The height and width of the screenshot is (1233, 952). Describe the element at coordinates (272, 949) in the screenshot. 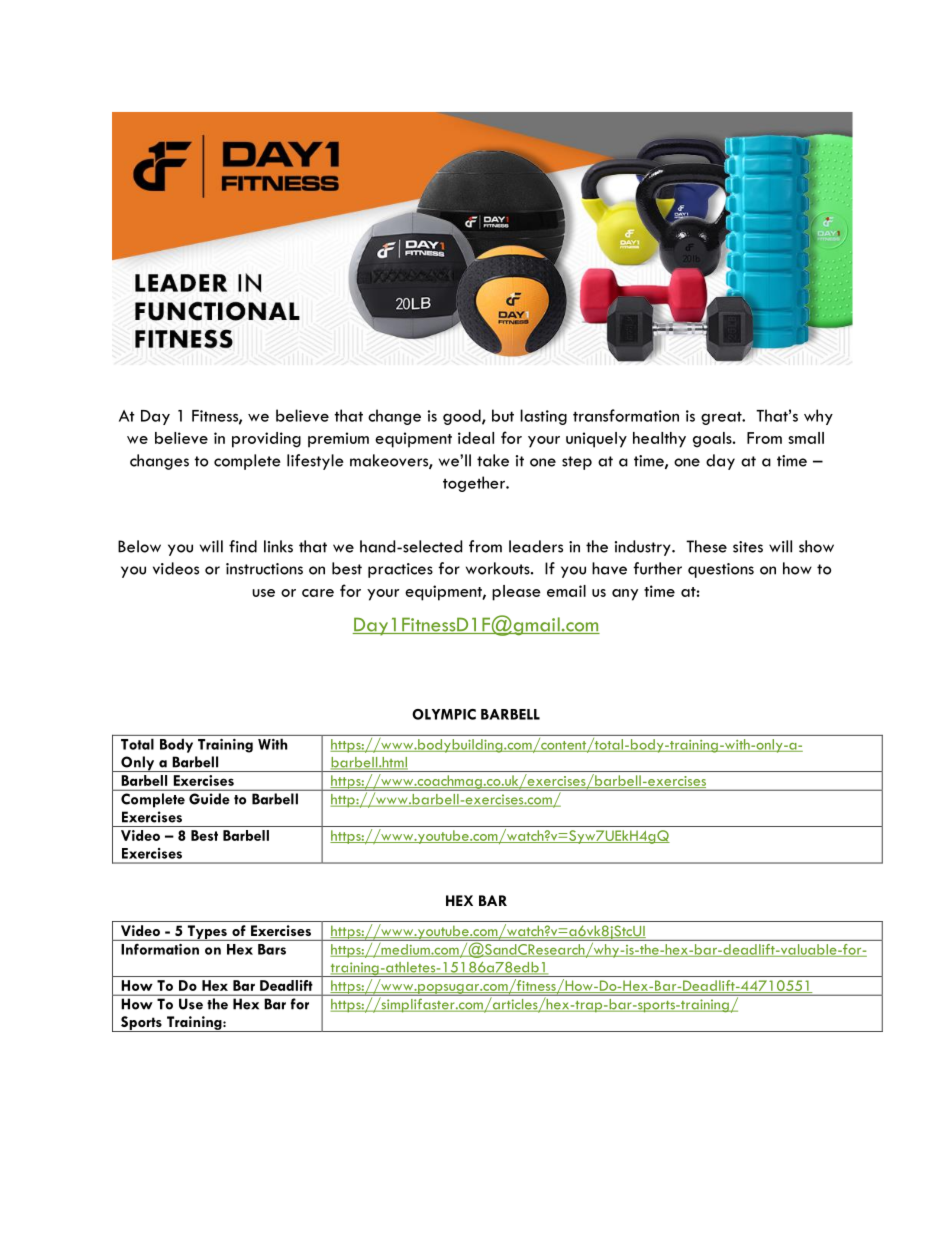

I see `Bars` at that location.
